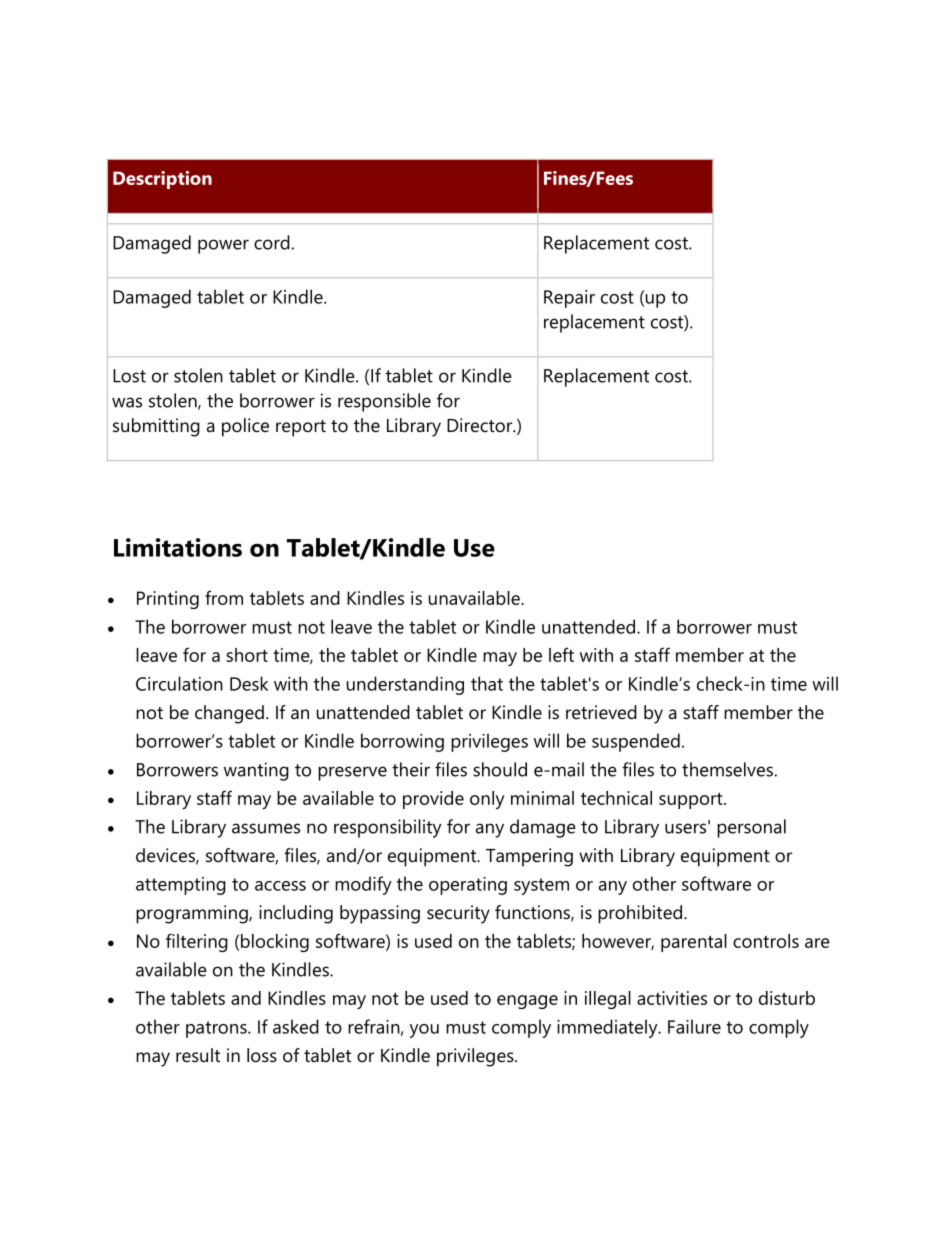 This document has height=1233, width=952. Describe the element at coordinates (224, 597) in the document. I see `from` at that location.
